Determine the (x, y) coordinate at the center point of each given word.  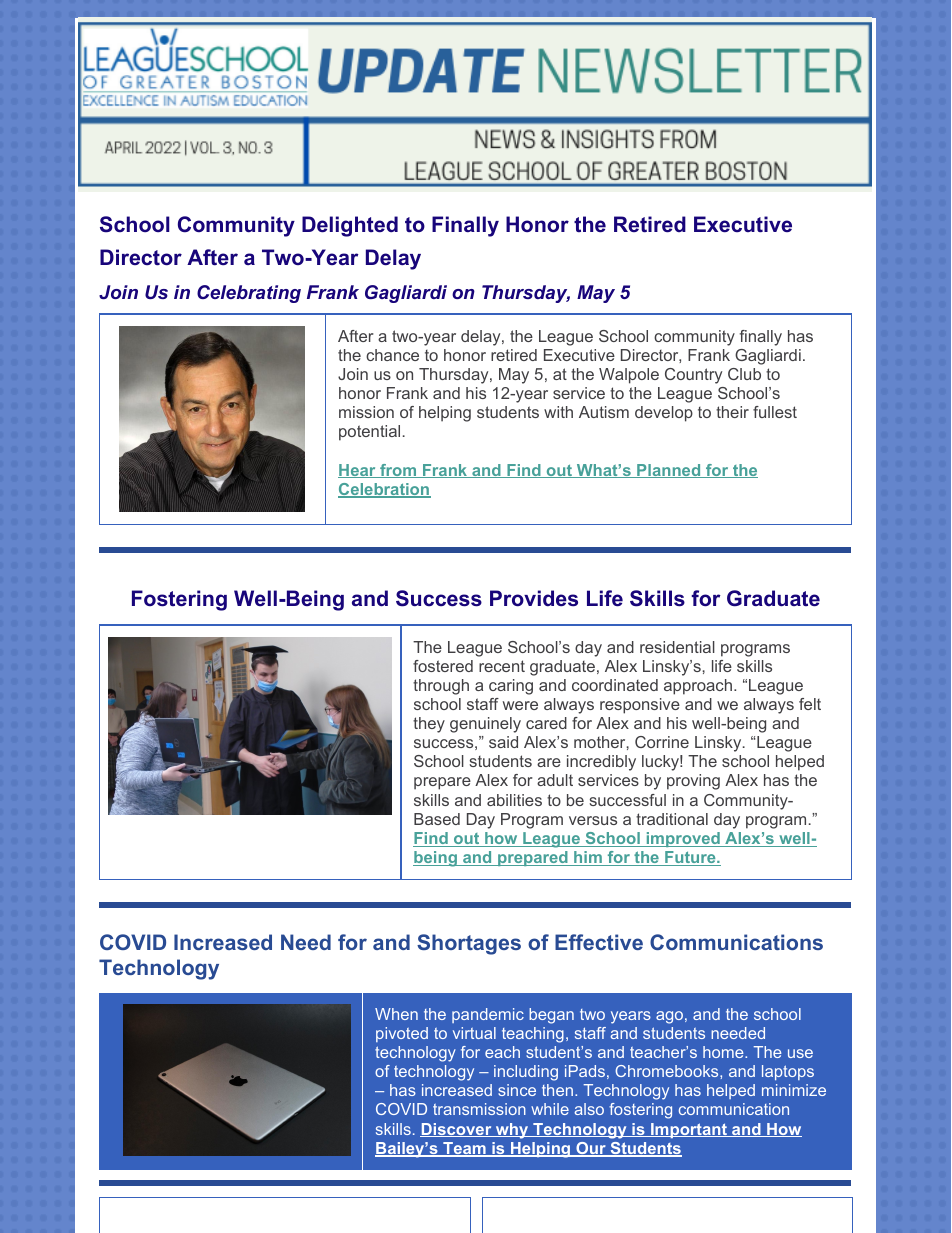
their (732, 412)
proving (693, 782)
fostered (443, 666)
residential (677, 647)
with (558, 412)
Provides (534, 598)
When (396, 1014)
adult (555, 780)
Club (744, 374)
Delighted (350, 226)
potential (369, 433)
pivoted (402, 1034)
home (724, 1052)
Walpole (629, 376)
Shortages (469, 944)
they (429, 725)
